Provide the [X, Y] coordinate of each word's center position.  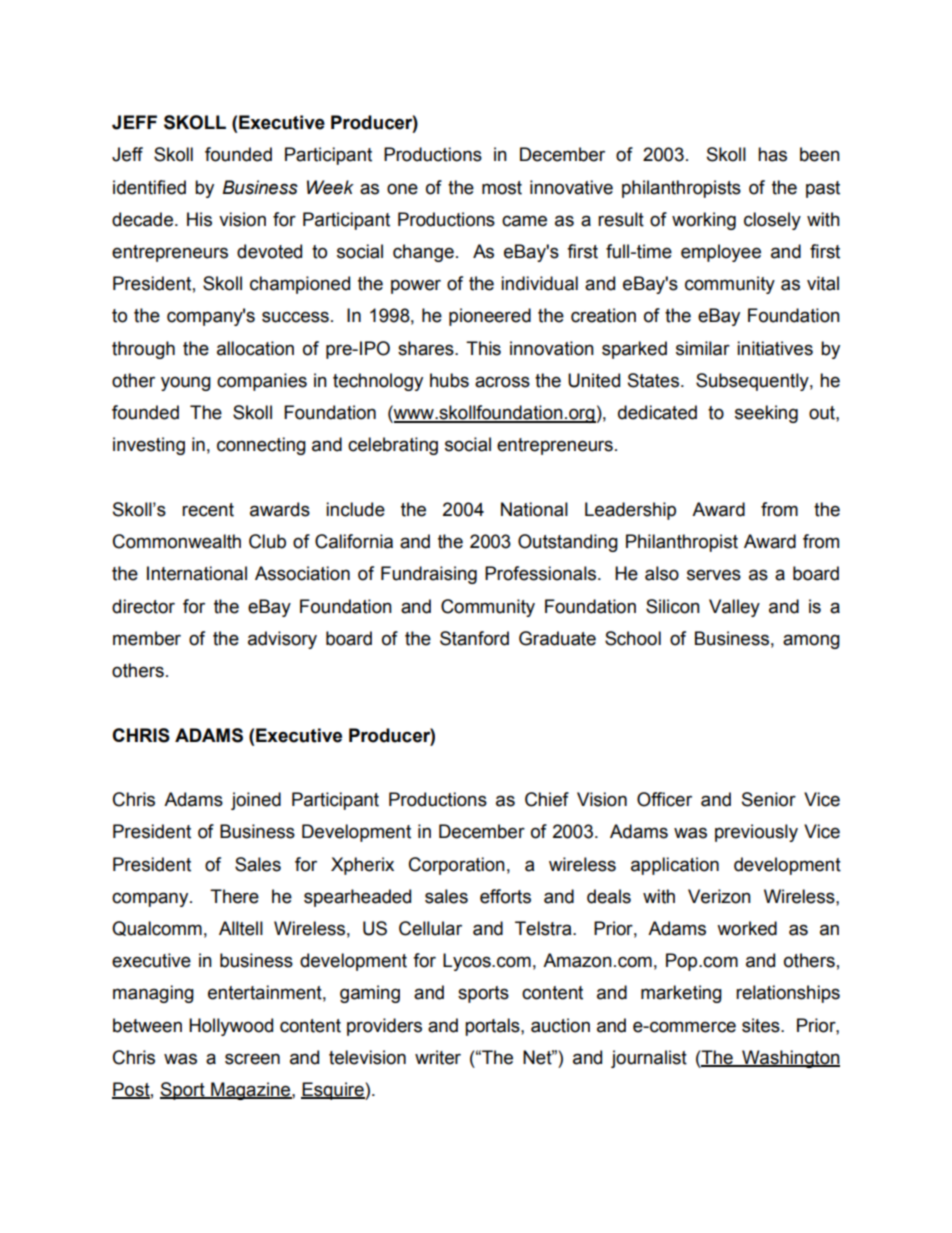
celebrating [393, 446]
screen [252, 1059]
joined [256, 801]
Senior [769, 799]
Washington [790, 1059]
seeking [766, 414]
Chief [547, 799]
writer [438, 1057]
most [502, 188]
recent [208, 510]
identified [149, 187]
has [772, 154]
